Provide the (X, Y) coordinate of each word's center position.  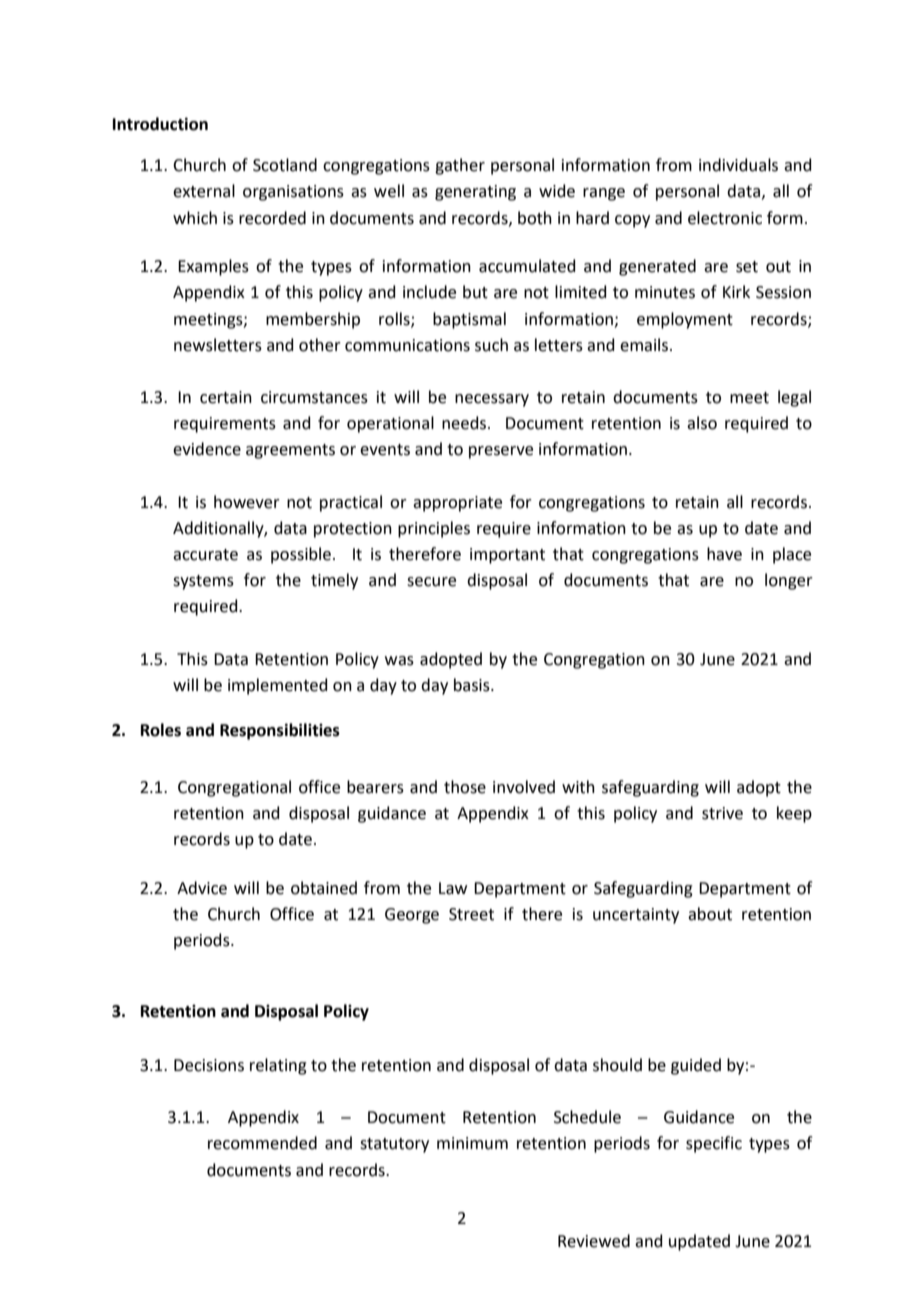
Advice (202, 888)
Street (471, 914)
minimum (472, 1143)
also (702, 423)
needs (465, 423)
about (710, 914)
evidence (207, 449)
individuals (738, 165)
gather (460, 166)
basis (473, 685)
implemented (278, 686)
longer (789, 581)
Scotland (285, 165)
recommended (262, 1143)
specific (714, 1144)
